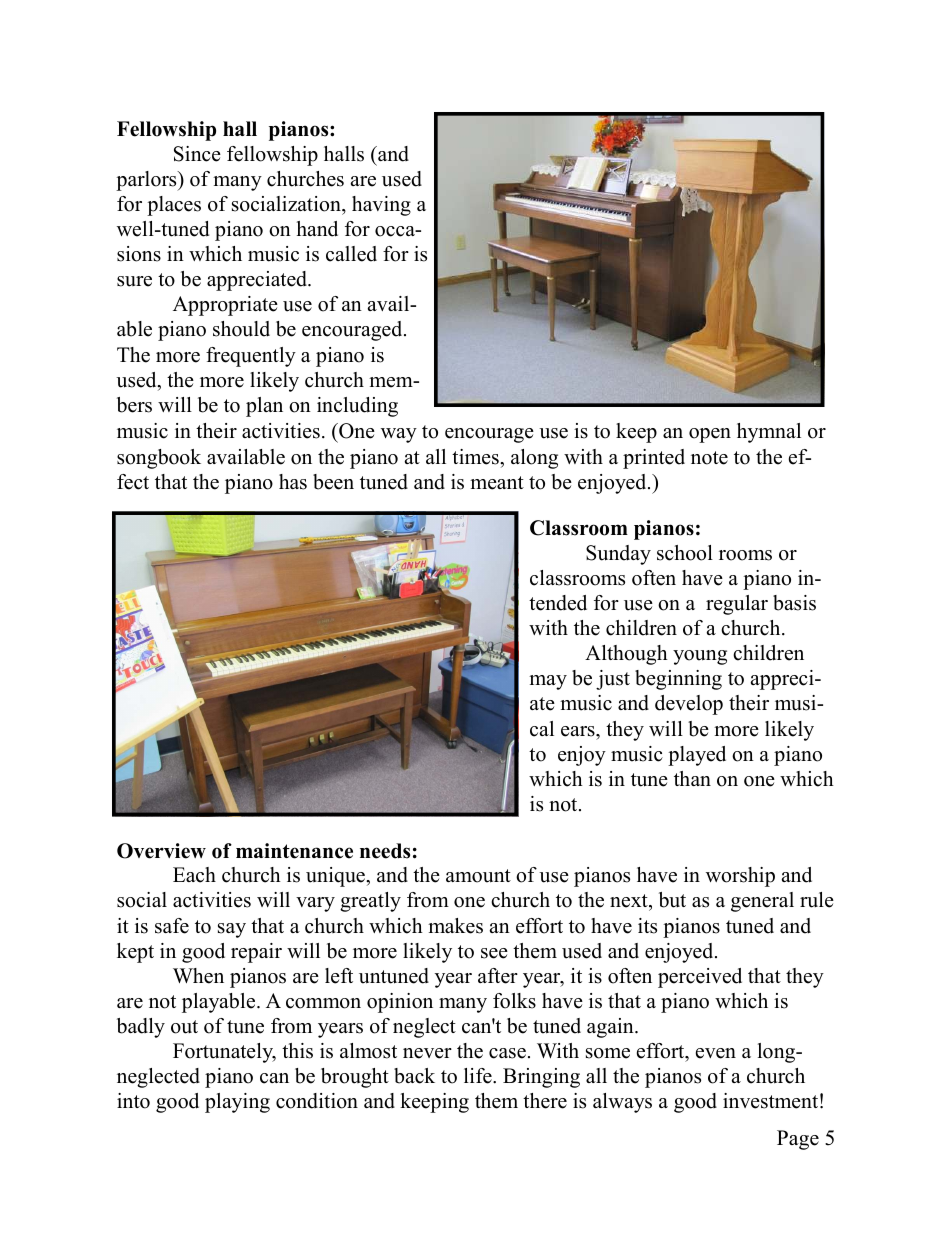  I want to click on meant, so click(497, 483).
